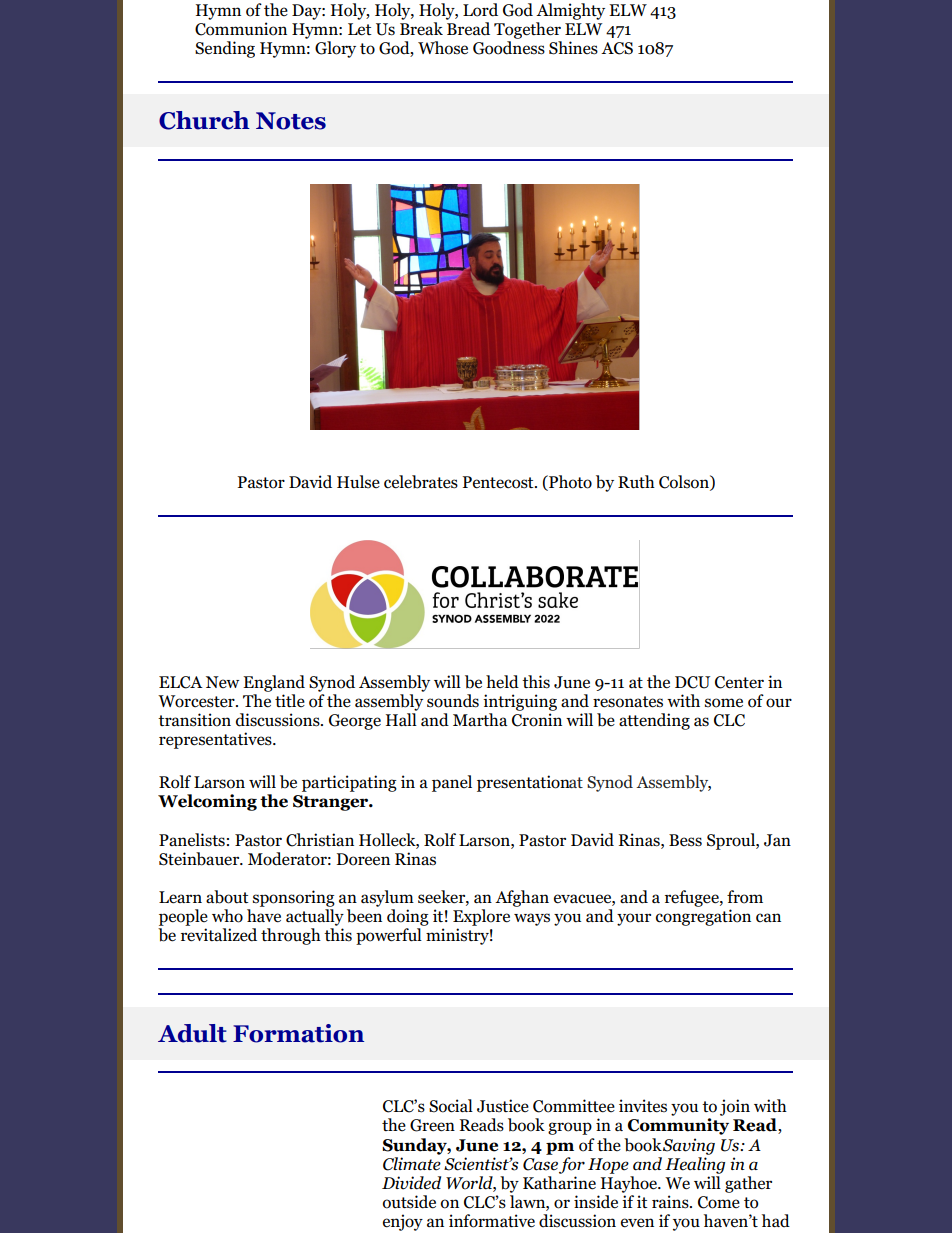  Describe the element at coordinates (216, 740) in the document. I see `representatives` at that location.
